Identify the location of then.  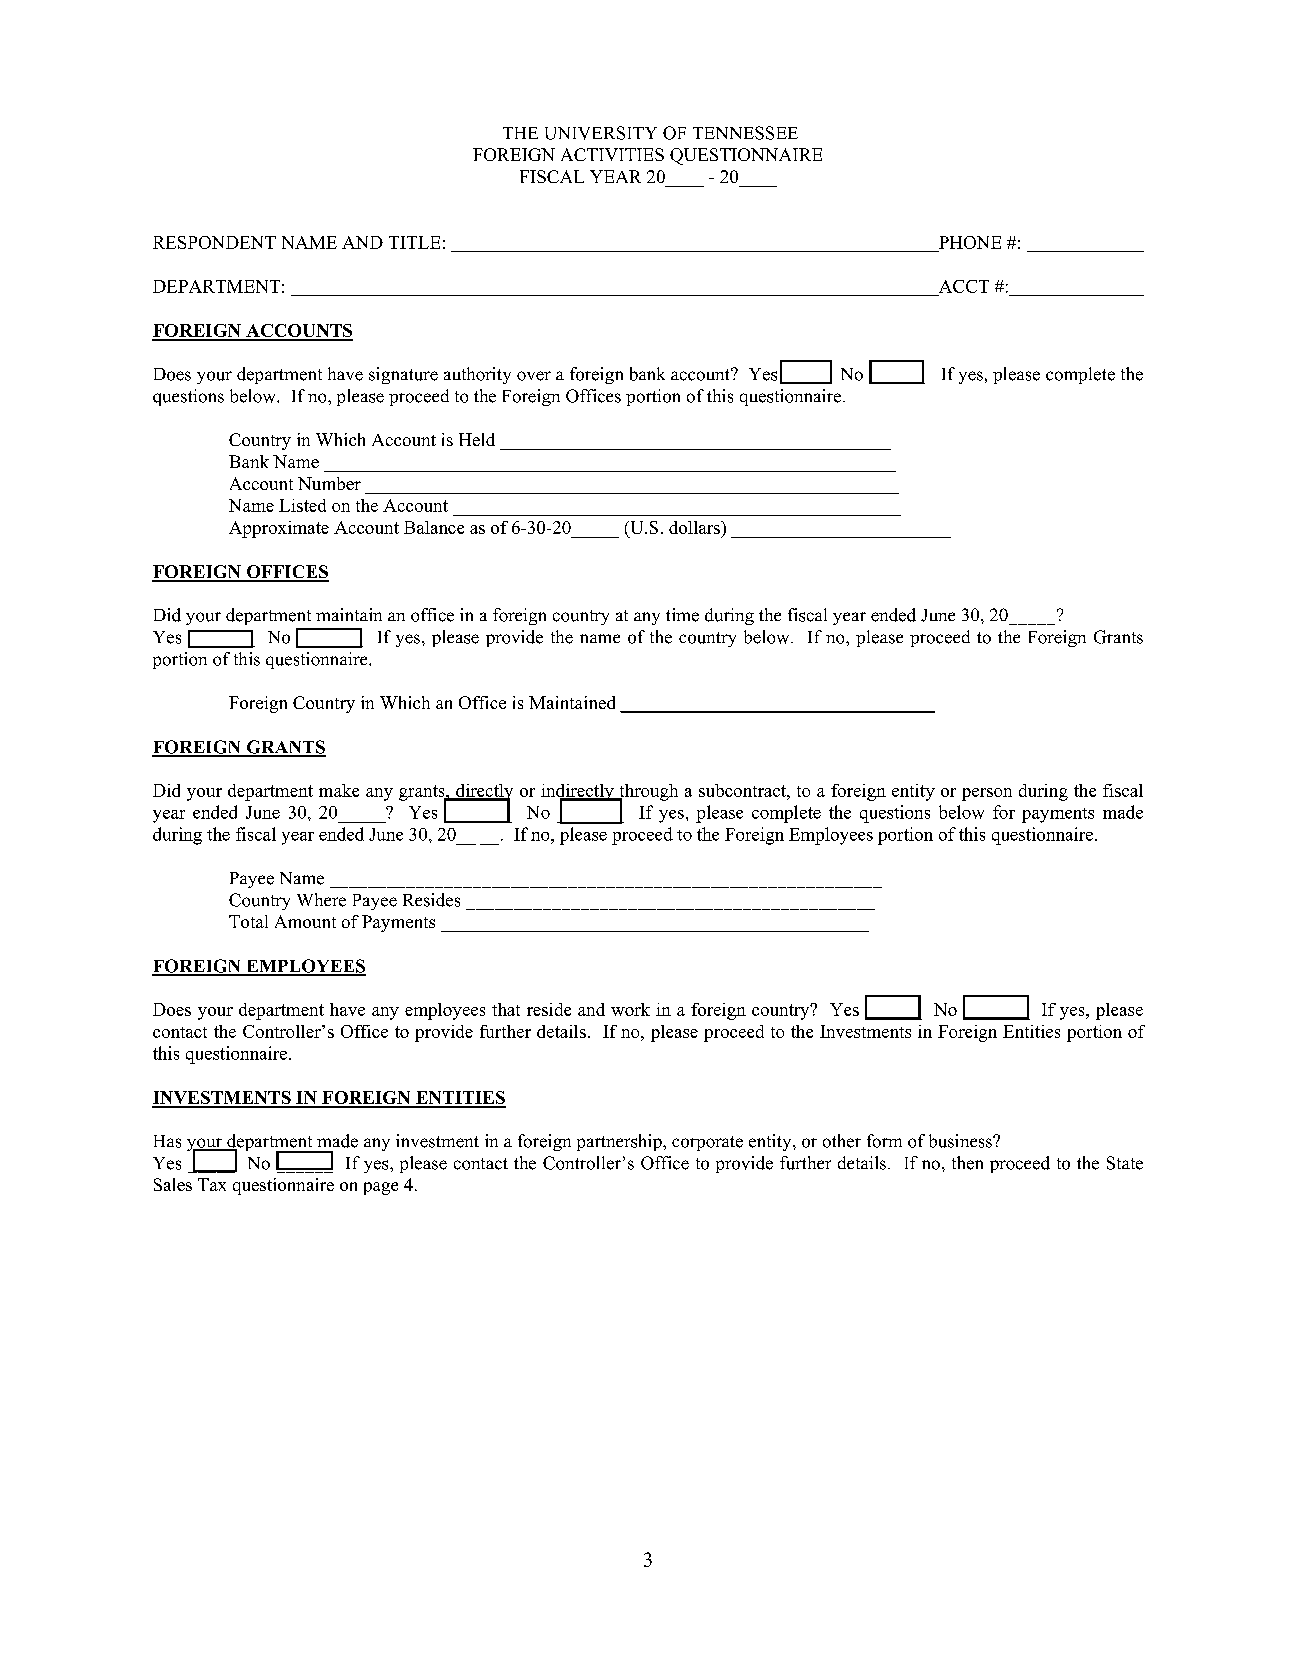
(967, 1163).
